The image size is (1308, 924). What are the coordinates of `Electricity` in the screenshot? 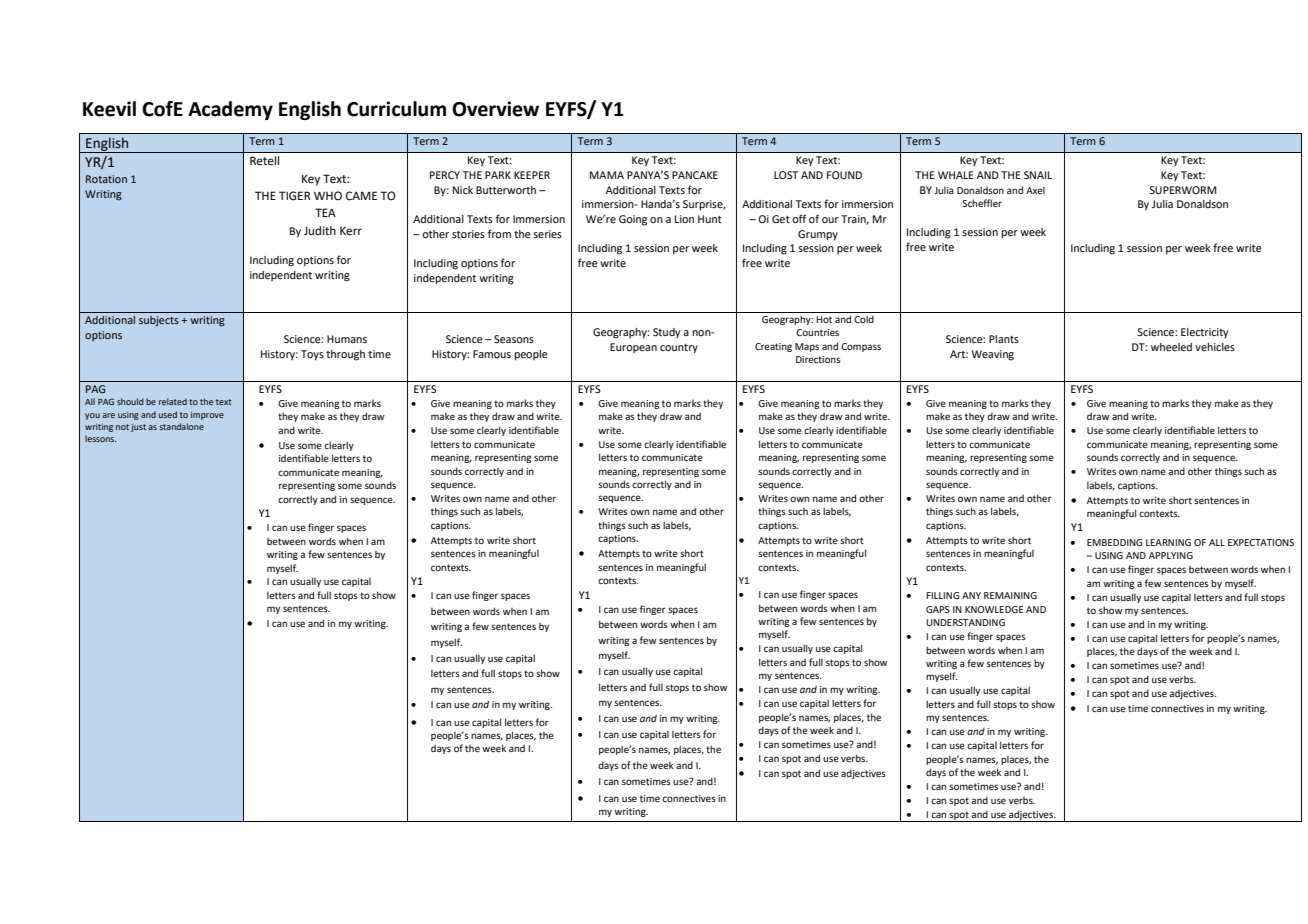 It's located at (1205, 333).
